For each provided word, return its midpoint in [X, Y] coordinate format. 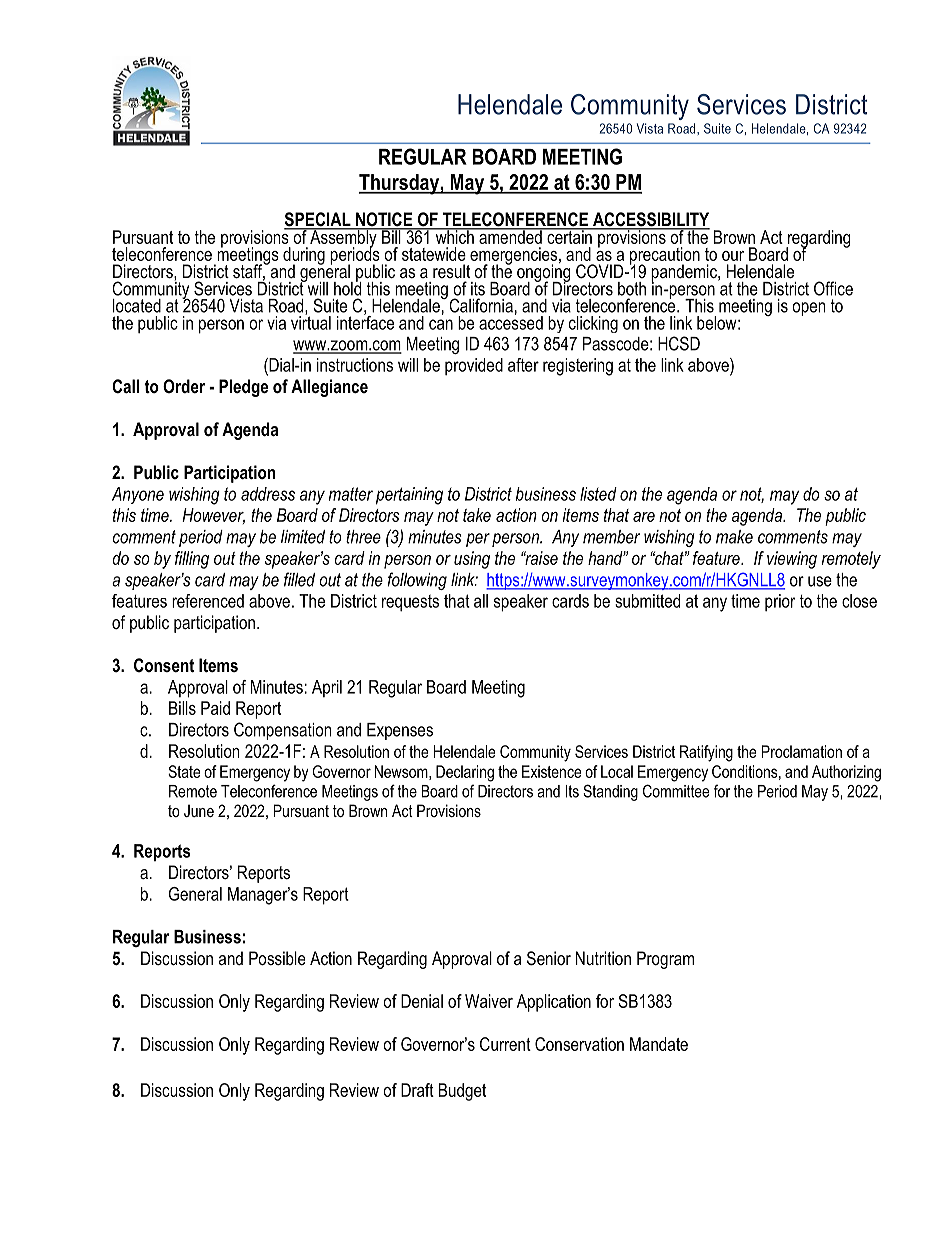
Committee [676, 791]
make [734, 537]
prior [780, 602]
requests [410, 603]
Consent [164, 665]
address [268, 494]
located [137, 306]
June [199, 810]
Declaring [465, 773]
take [477, 515]
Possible [277, 958]
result [451, 271]
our [733, 256]
